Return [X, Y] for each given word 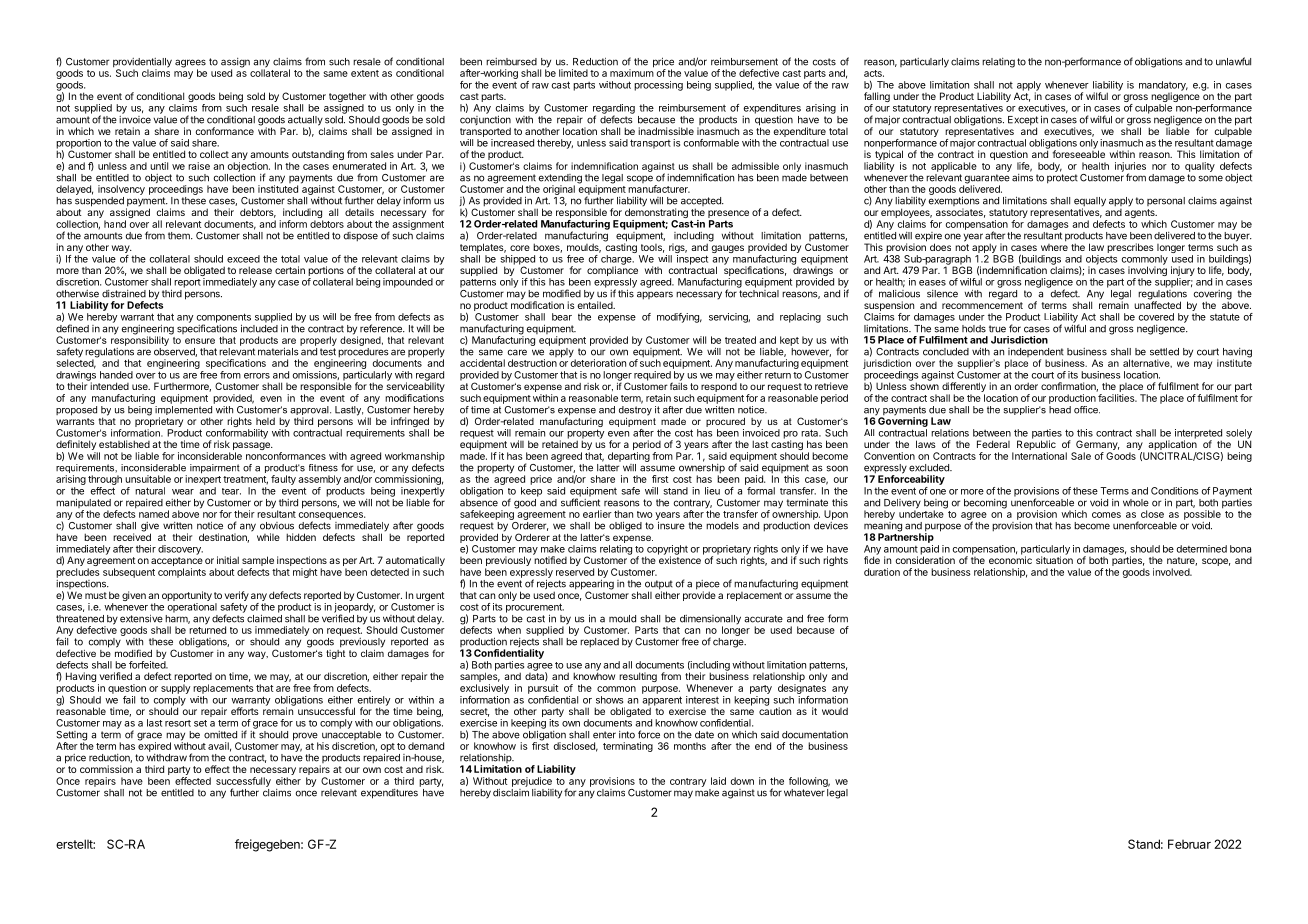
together [347, 98]
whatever [804, 793]
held [265, 421]
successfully [243, 783]
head [1060, 410]
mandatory [1163, 87]
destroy [635, 411]
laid [718, 781]
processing [658, 86]
